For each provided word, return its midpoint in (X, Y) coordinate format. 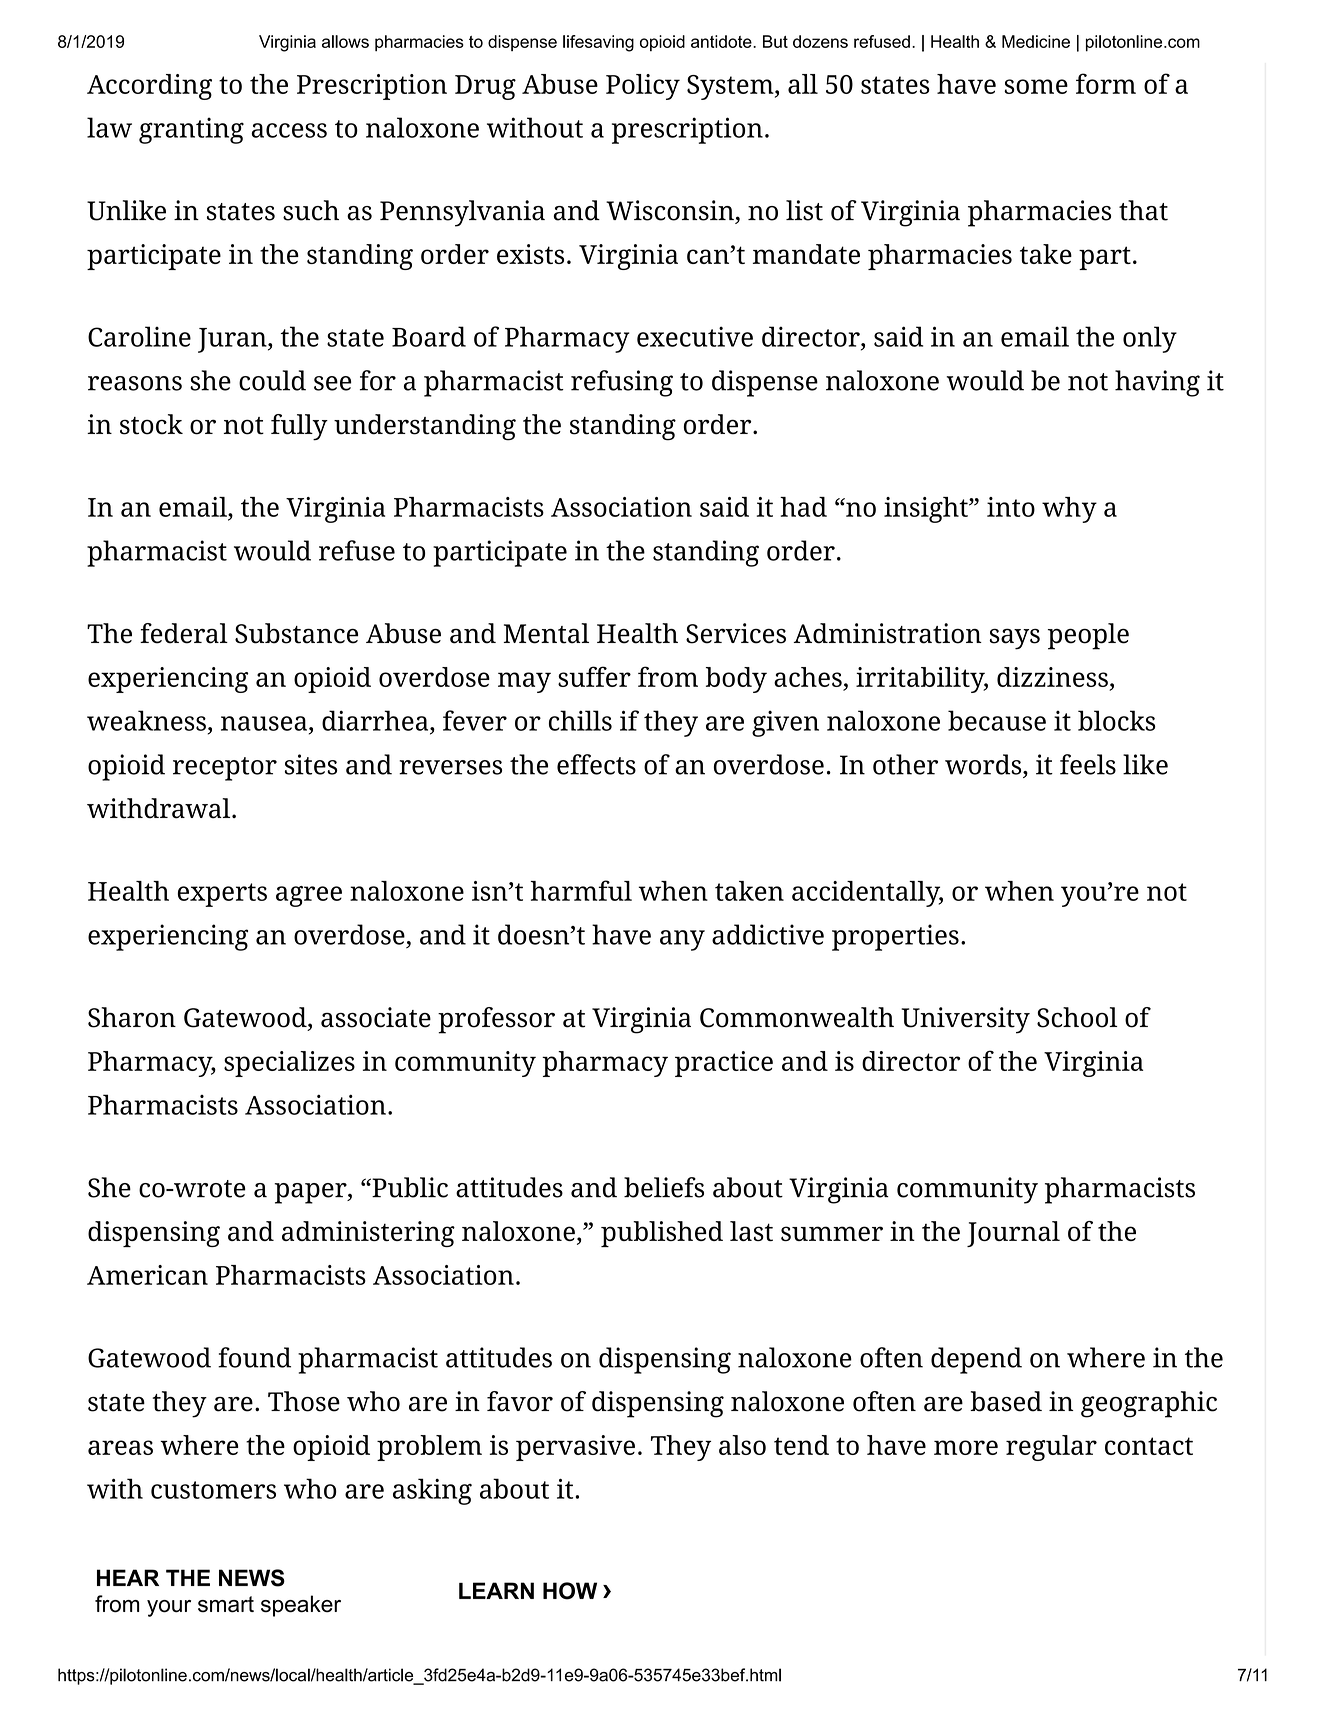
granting (191, 130)
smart (226, 1604)
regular (1051, 1448)
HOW (570, 1591)
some (1036, 86)
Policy (643, 87)
